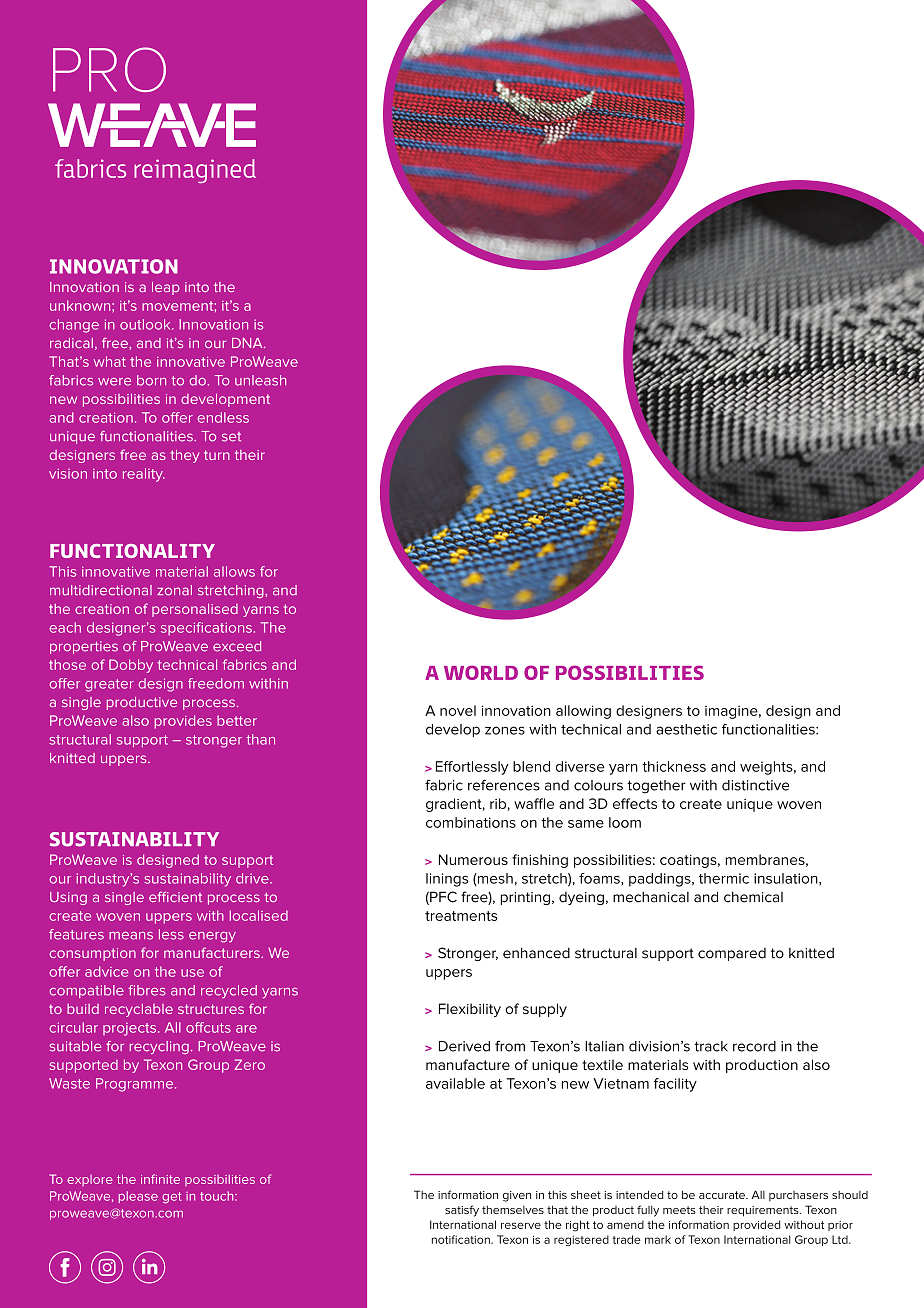 The image size is (924, 1308). What do you see at coordinates (462, 1211) in the page?
I see `satisfy` at bounding box center [462, 1211].
